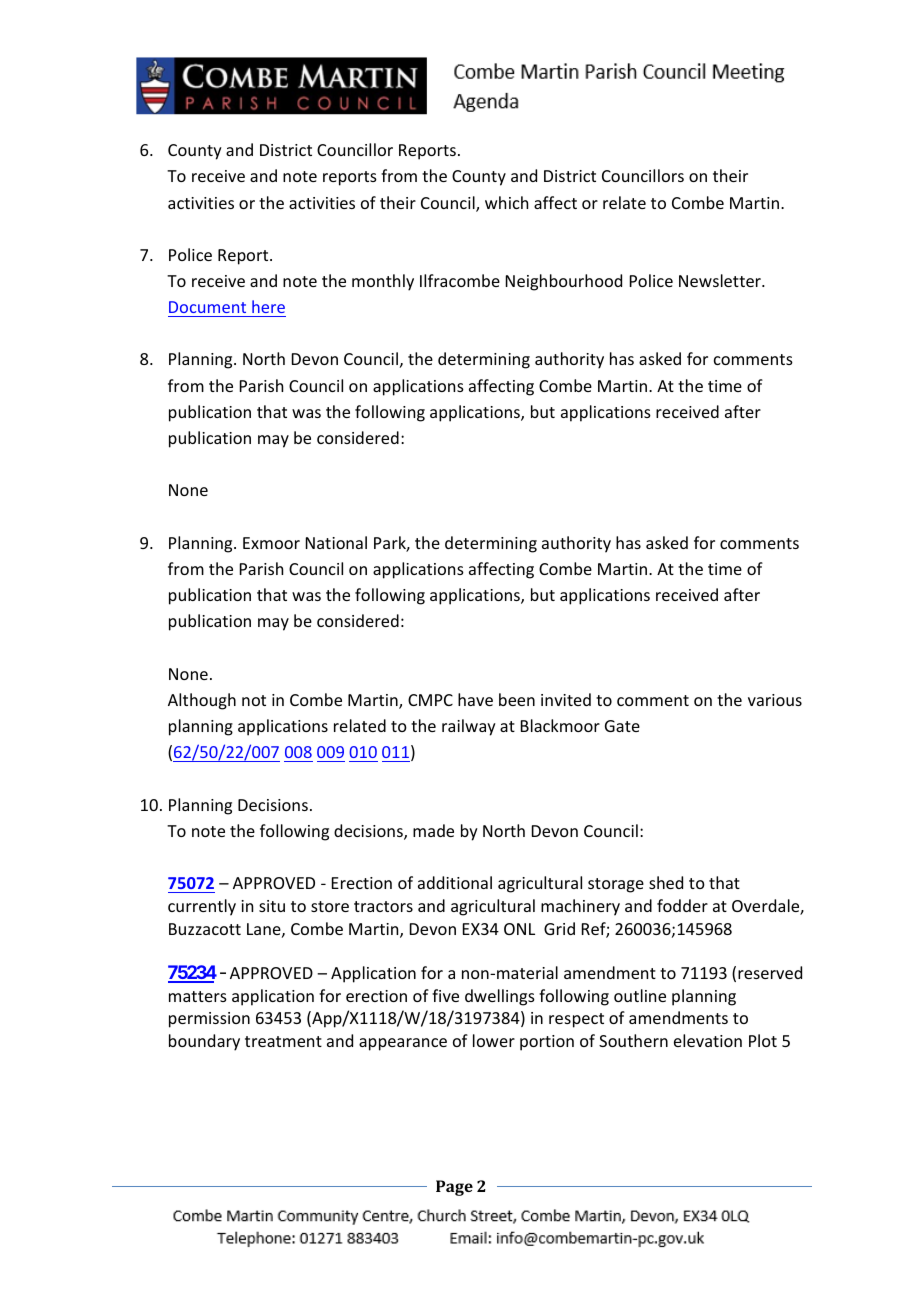 The height and width of the image is (1308, 924). I want to click on Newsletter, so click(721, 280).
